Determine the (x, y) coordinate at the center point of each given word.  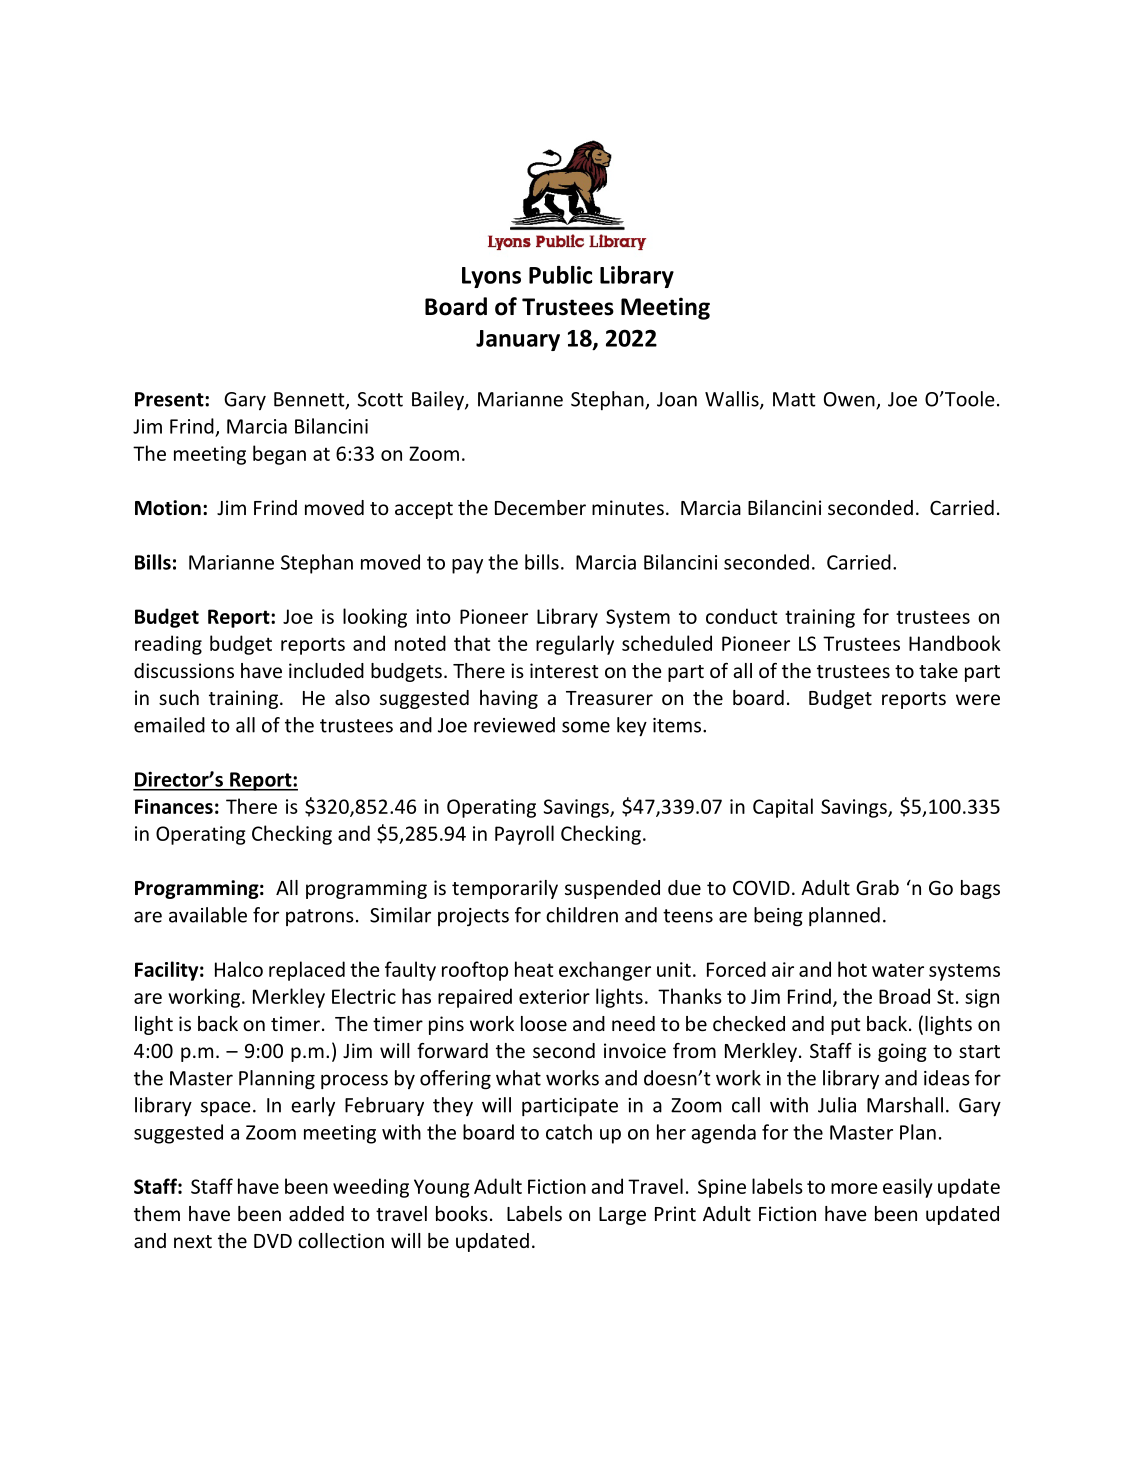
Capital (783, 808)
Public (560, 275)
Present (170, 399)
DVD (273, 1241)
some (586, 727)
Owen (850, 400)
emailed (169, 725)
